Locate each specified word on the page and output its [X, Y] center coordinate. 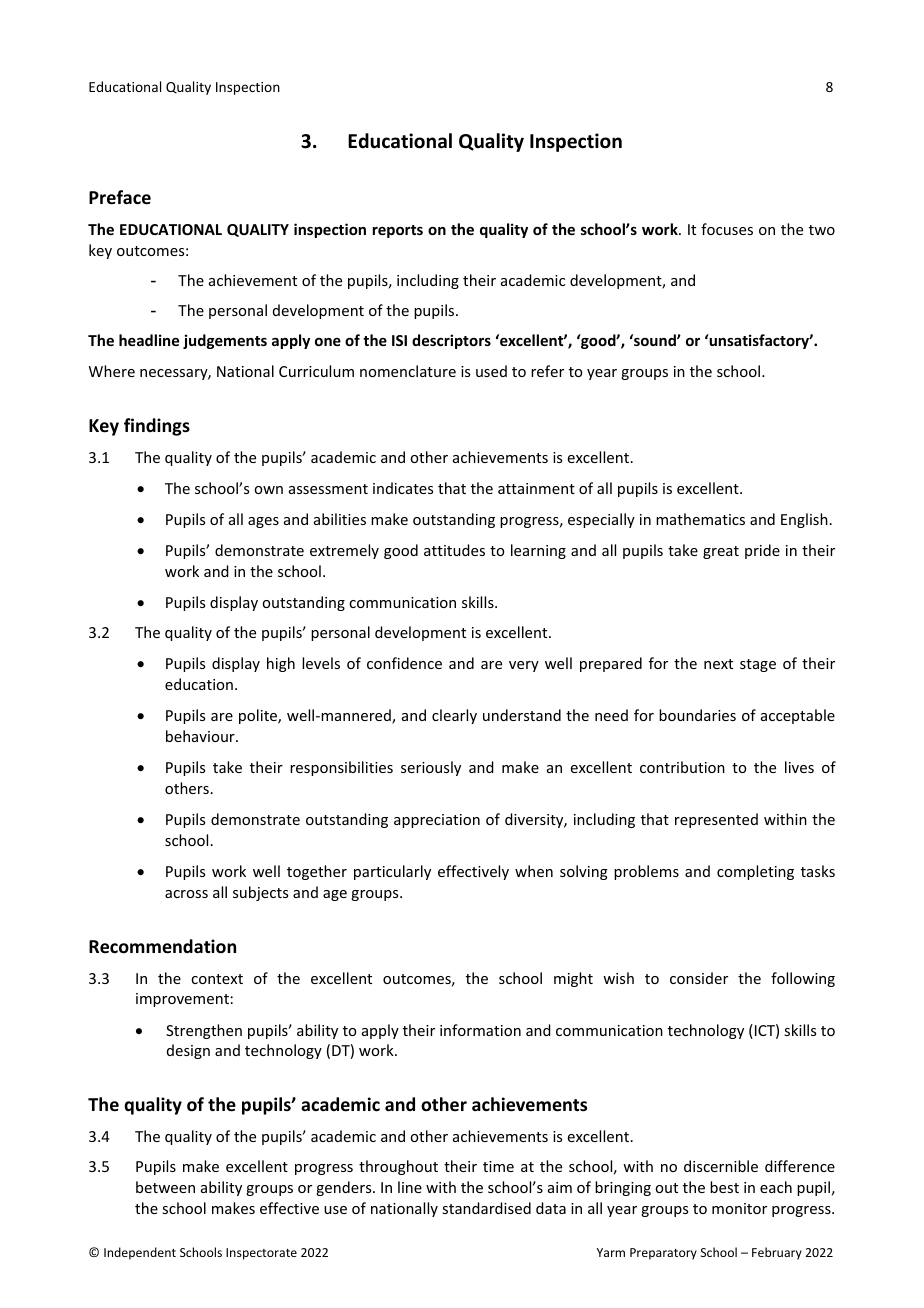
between [165, 1187]
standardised [486, 1208]
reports [397, 231]
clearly [454, 716]
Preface [120, 197]
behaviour [201, 736]
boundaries [697, 715]
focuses [727, 229]
